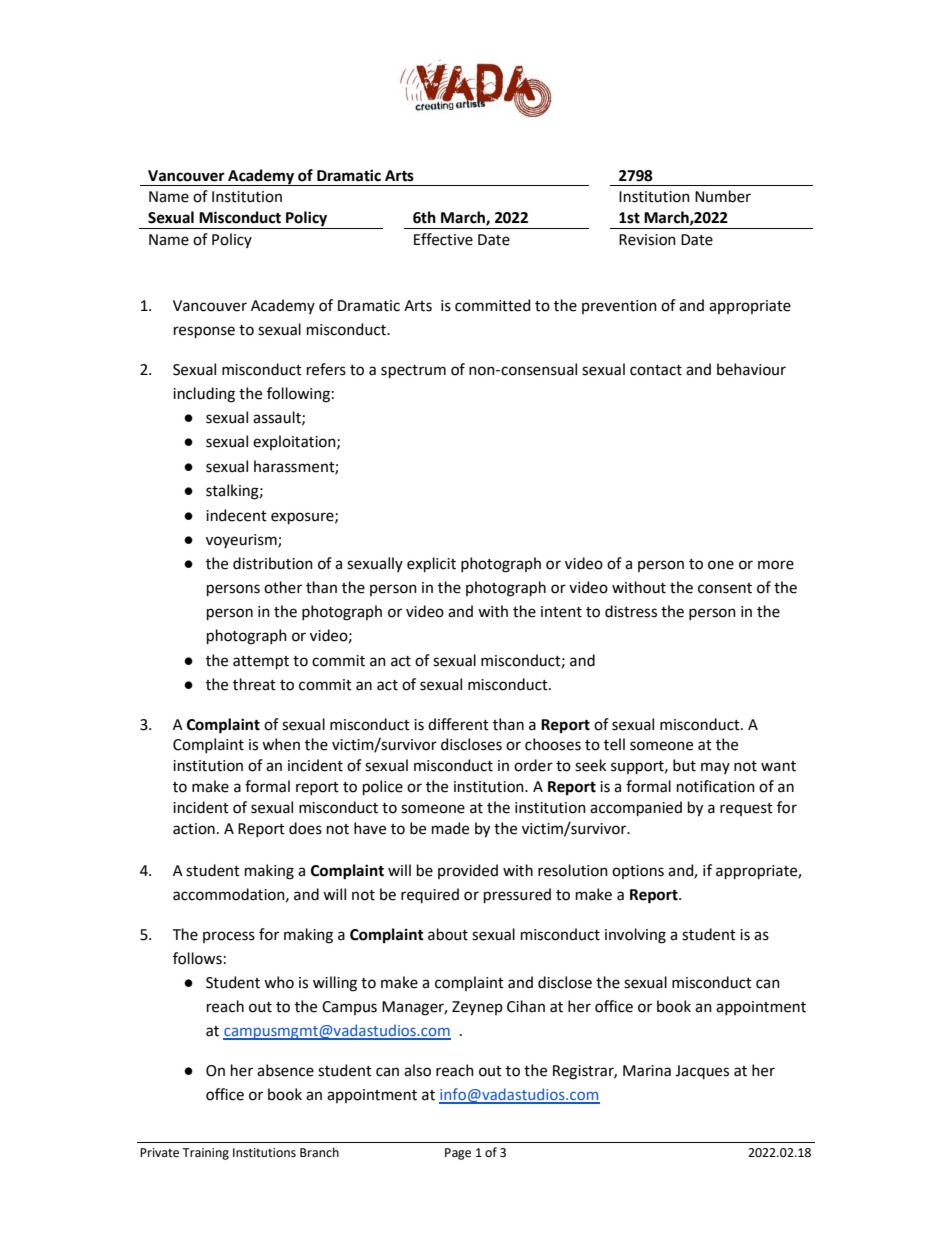 Image resolution: width=952 pixels, height=1233 pixels. I want to click on exploitation, so click(295, 442).
